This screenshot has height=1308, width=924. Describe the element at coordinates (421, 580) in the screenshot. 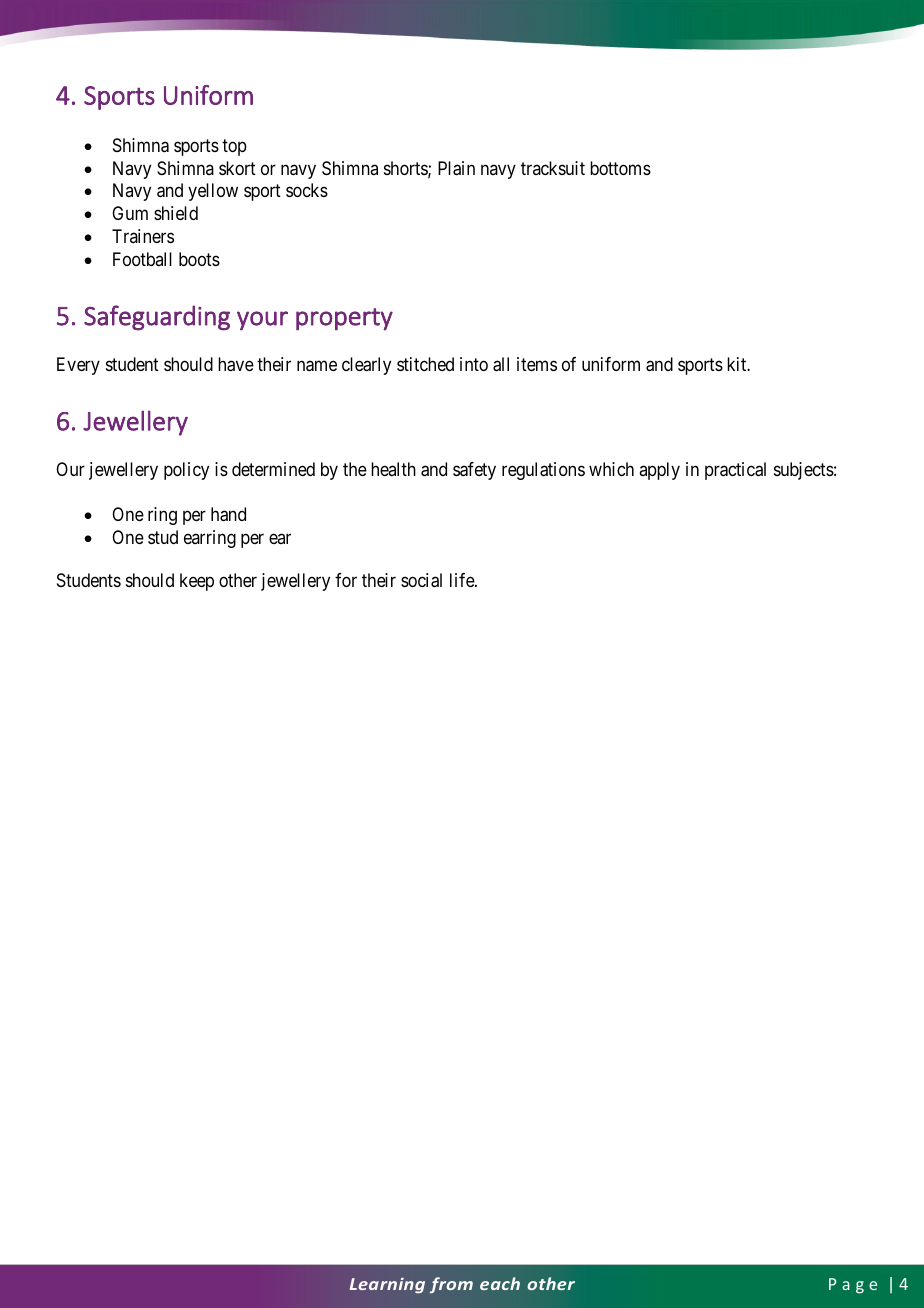

I see `social` at that location.
